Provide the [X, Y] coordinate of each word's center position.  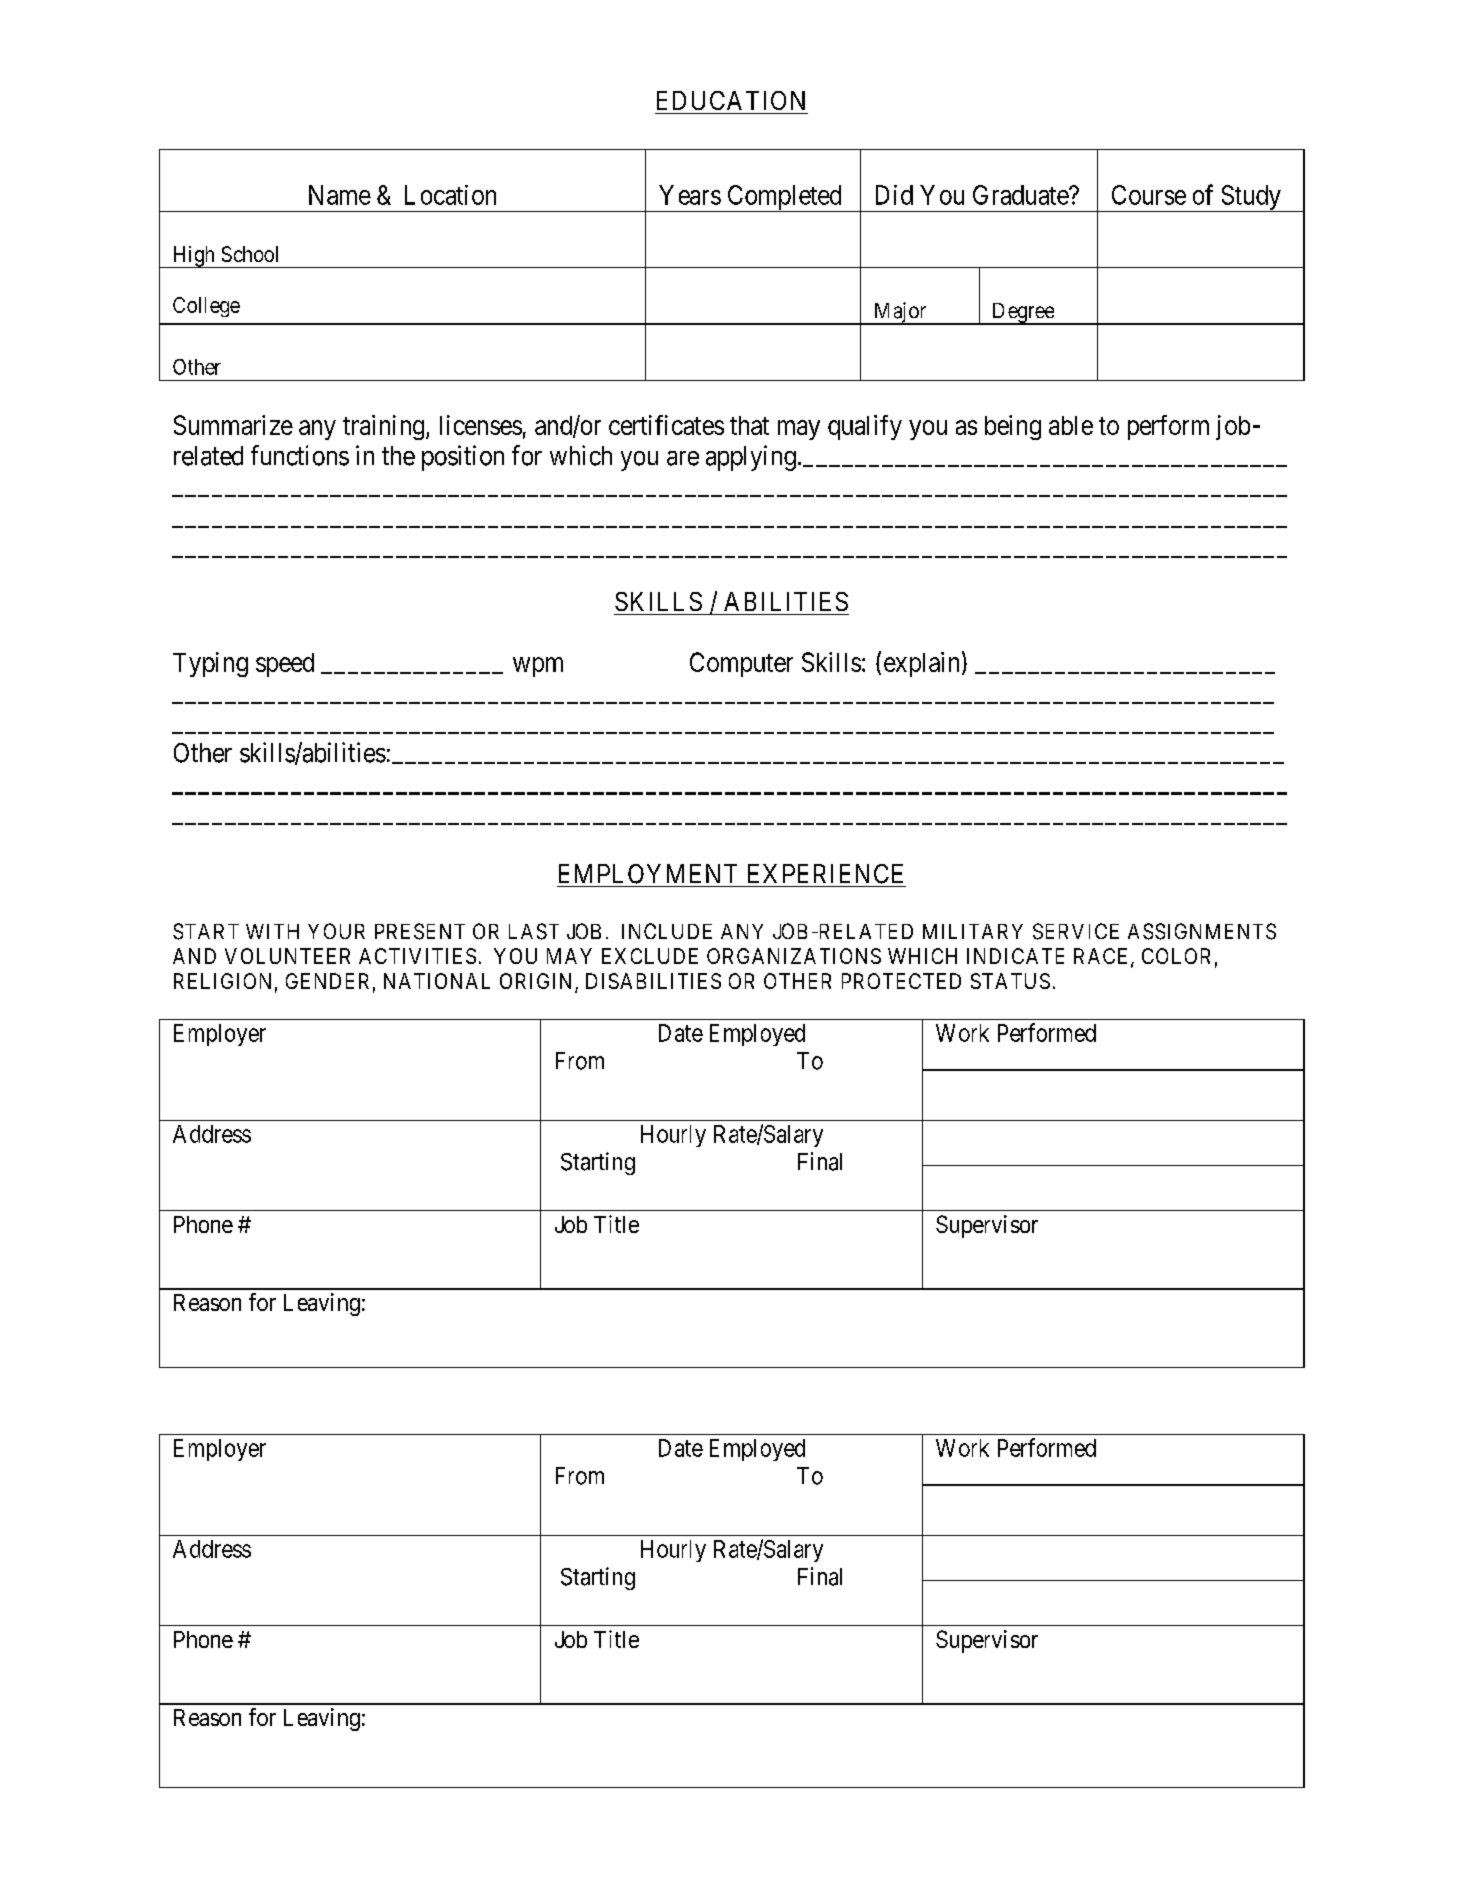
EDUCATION [731, 100]
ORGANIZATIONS [794, 956]
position [463, 458]
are [683, 458]
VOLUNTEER [287, 956]
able [1071, 425]
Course [1149, 195]
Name [340, 195]
